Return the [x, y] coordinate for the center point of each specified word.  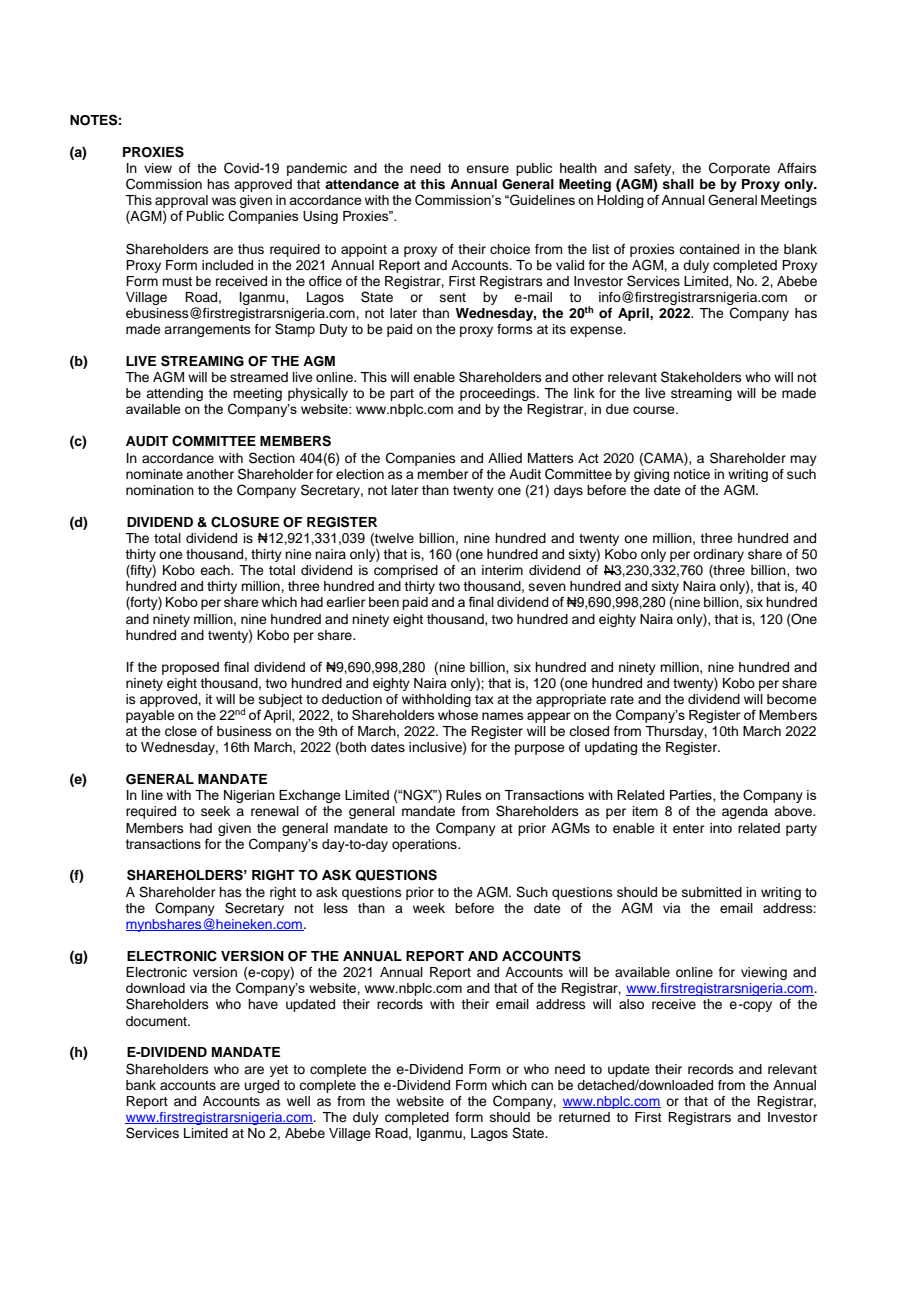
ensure [487, 169]
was [224, 201]
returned [584, 1117]
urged [262, 1086]
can [542, 1086]
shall [678, 184]
